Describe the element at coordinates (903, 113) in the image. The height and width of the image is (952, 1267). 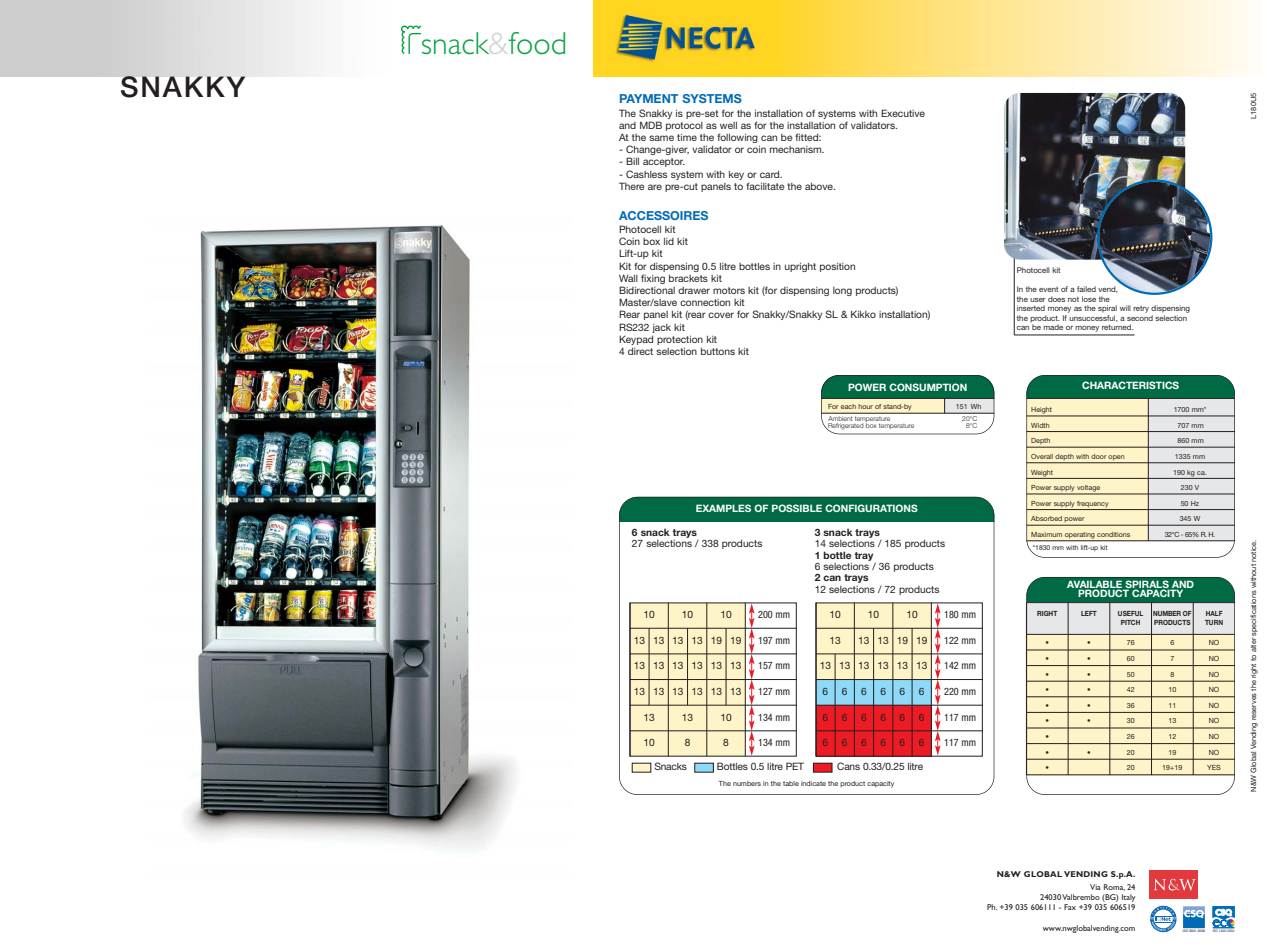
I see `Executive` at that location.
